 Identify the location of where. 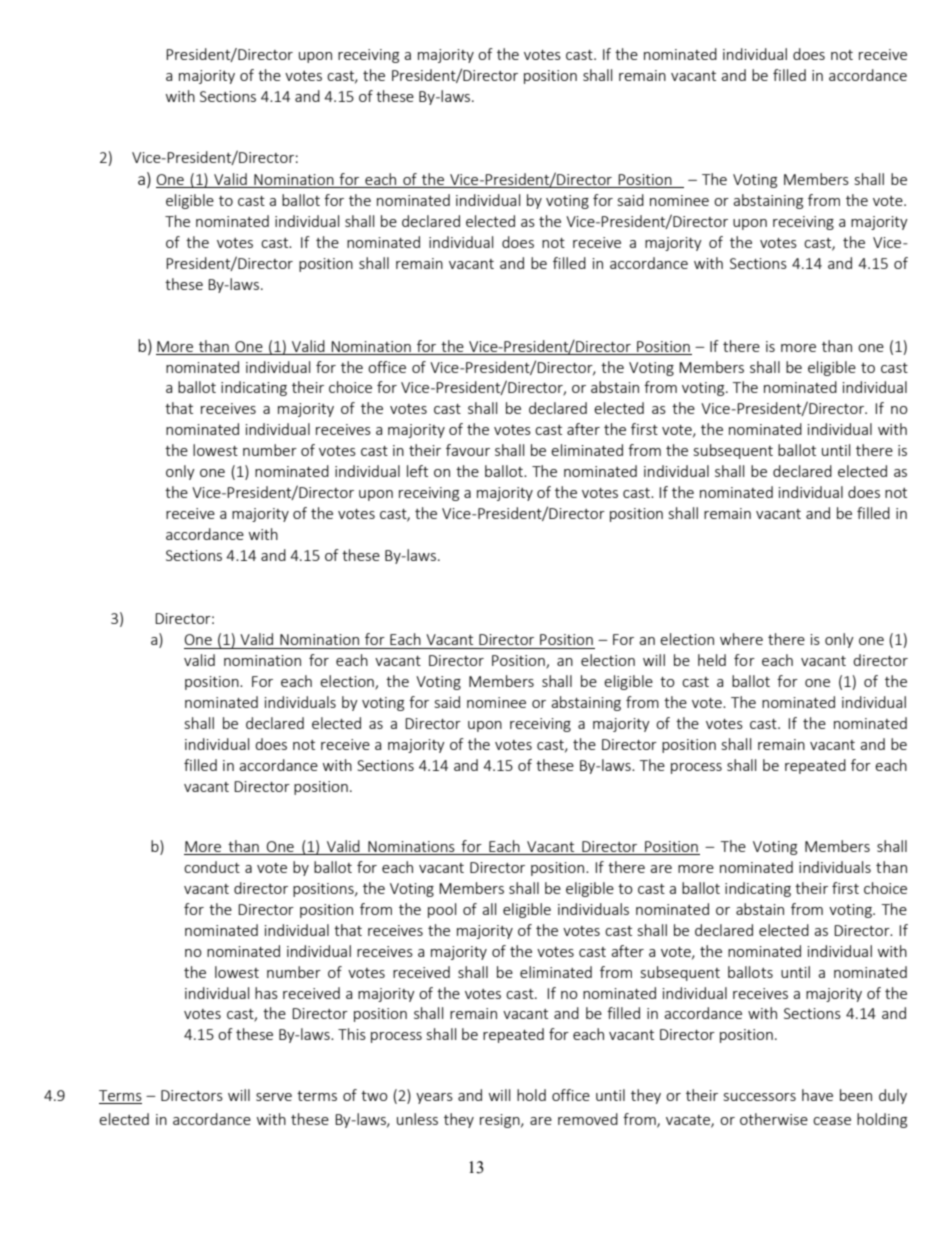
(741, 639).
